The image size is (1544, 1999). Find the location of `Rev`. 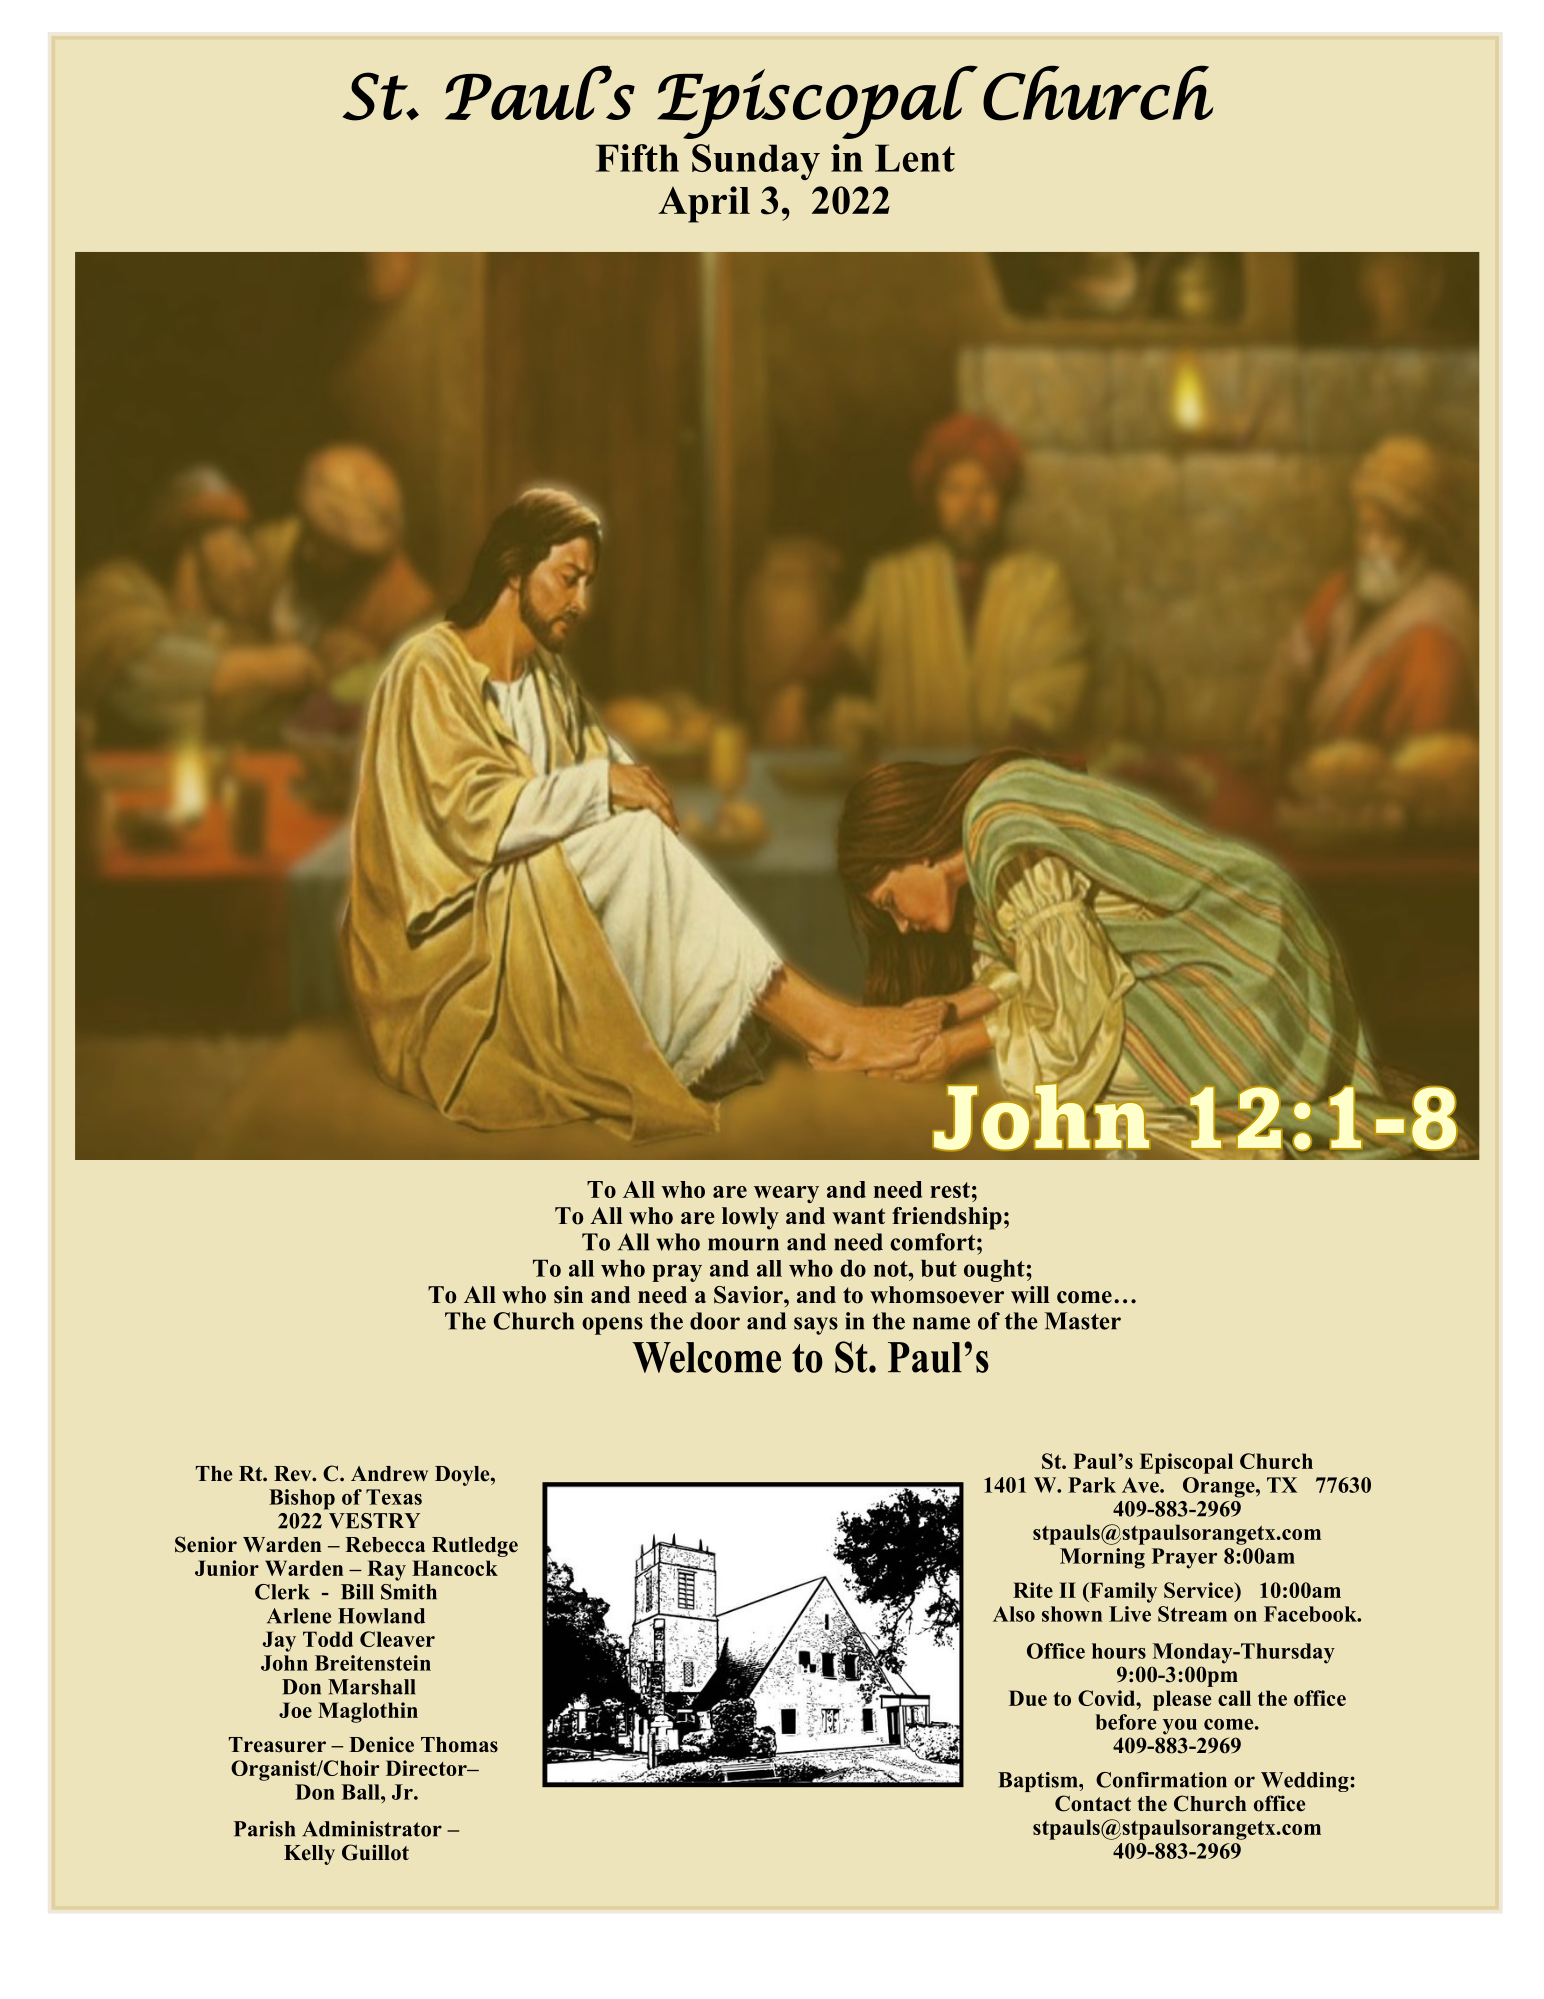

Rev is located at coordinates (294, 1474).
